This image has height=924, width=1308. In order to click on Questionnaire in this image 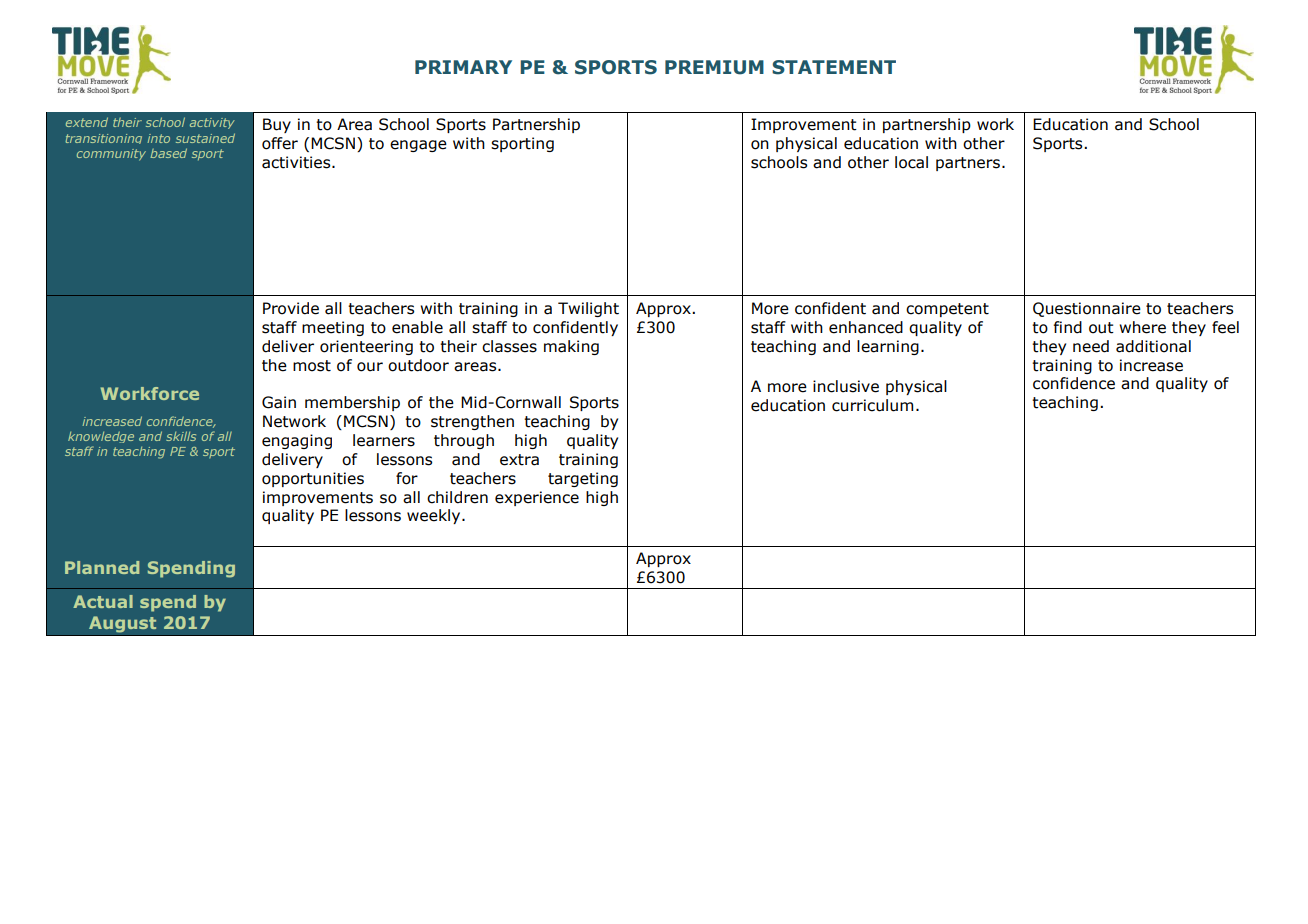, I will do `click(1087, 309)`.
